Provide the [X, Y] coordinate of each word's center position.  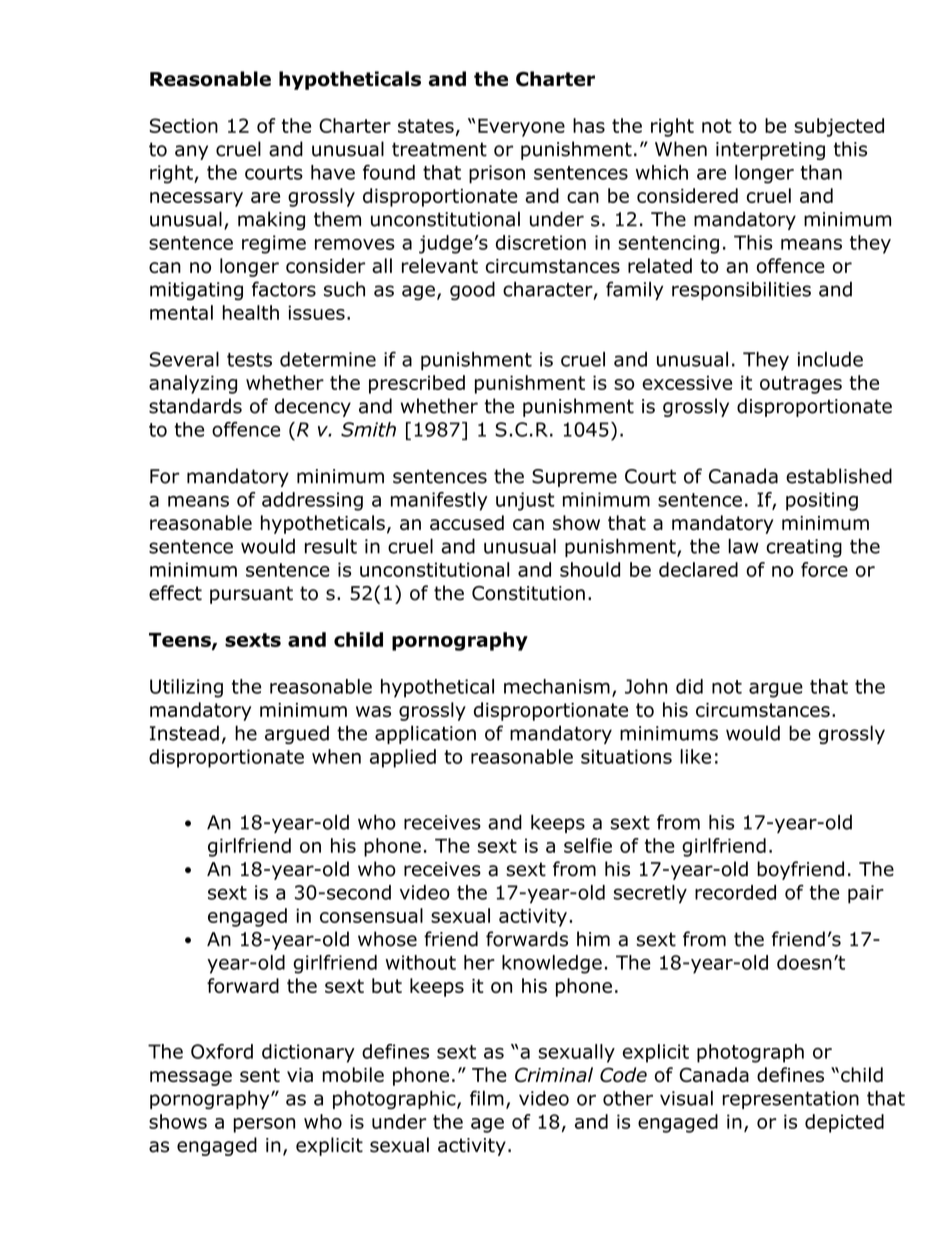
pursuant [251, 595]
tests [249, 360]
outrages [801, 385]
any [191, 152]
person [264, 1125]
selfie [588, 845]
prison [497, 174]
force [824, 569]
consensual [371, 915]
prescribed [417, 384]
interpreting [770, 151]
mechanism [557, 686]
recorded [735, 892]
